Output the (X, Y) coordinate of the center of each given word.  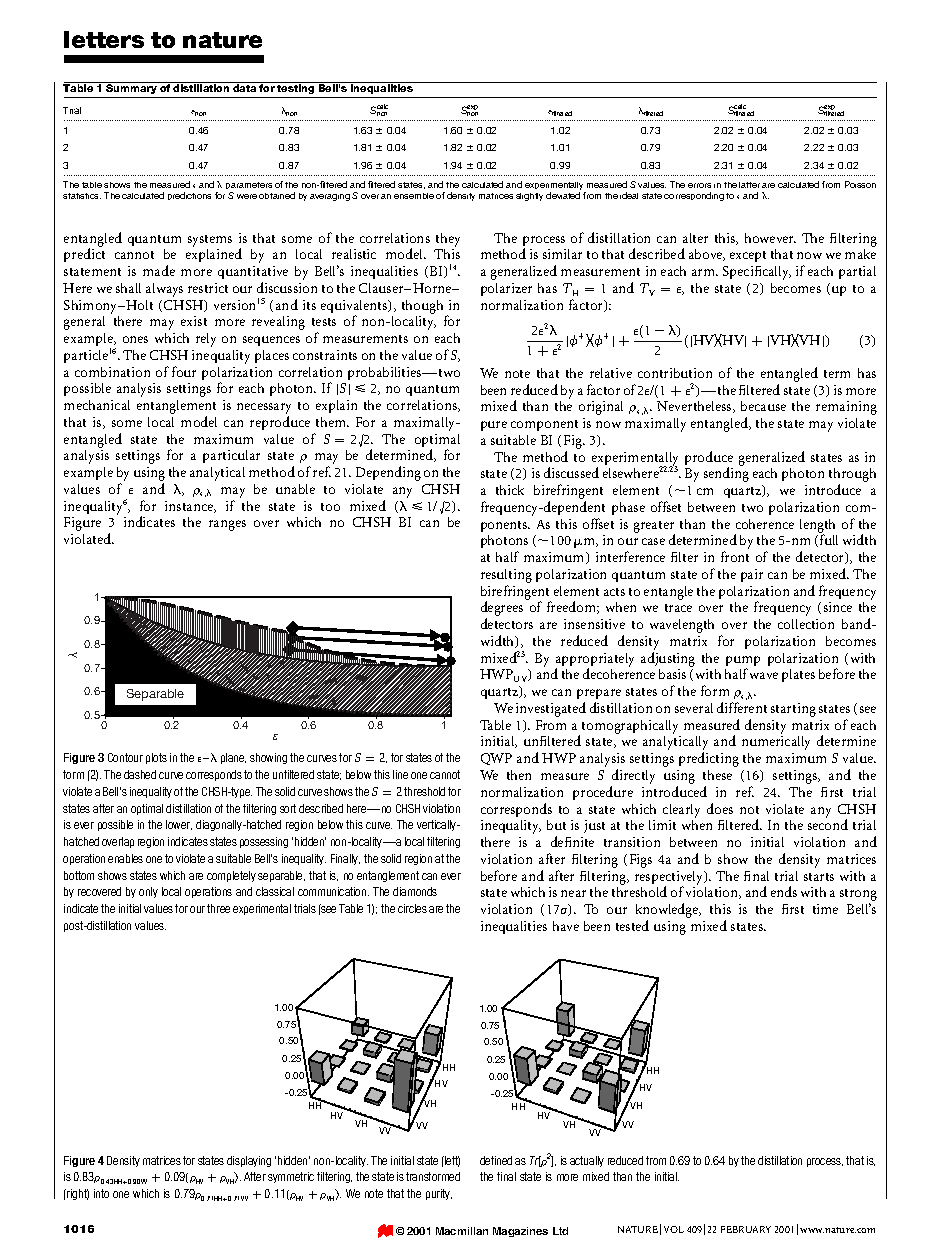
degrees (502, 610)
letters (104, 39)
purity (439, 1194)
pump (743, 662)
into (101, 1193)
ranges (227, 525)
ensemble (414, 196)
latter (749, 185)
